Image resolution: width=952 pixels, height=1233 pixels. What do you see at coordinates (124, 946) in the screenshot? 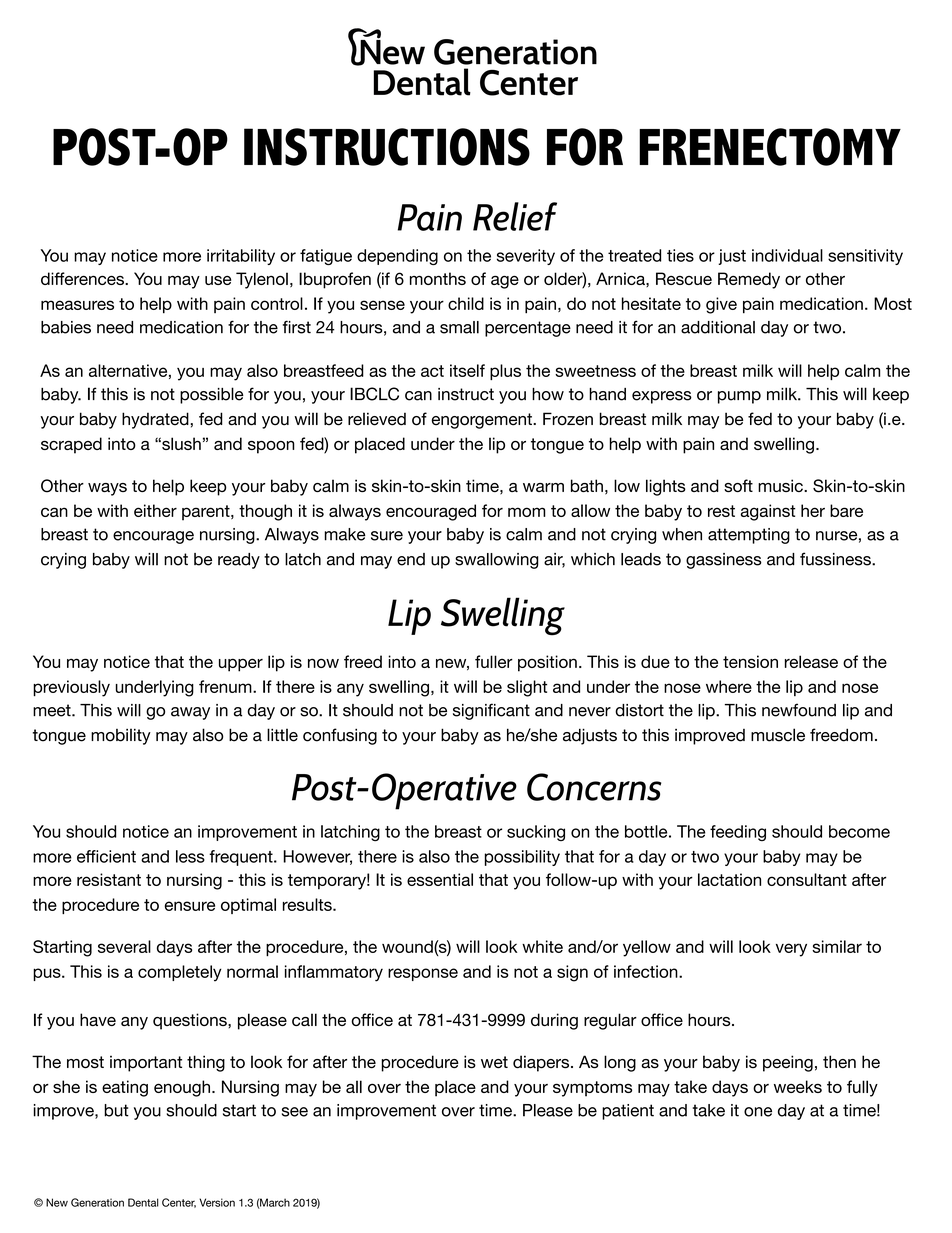
I see `several` at bounding box center [124, 946].
